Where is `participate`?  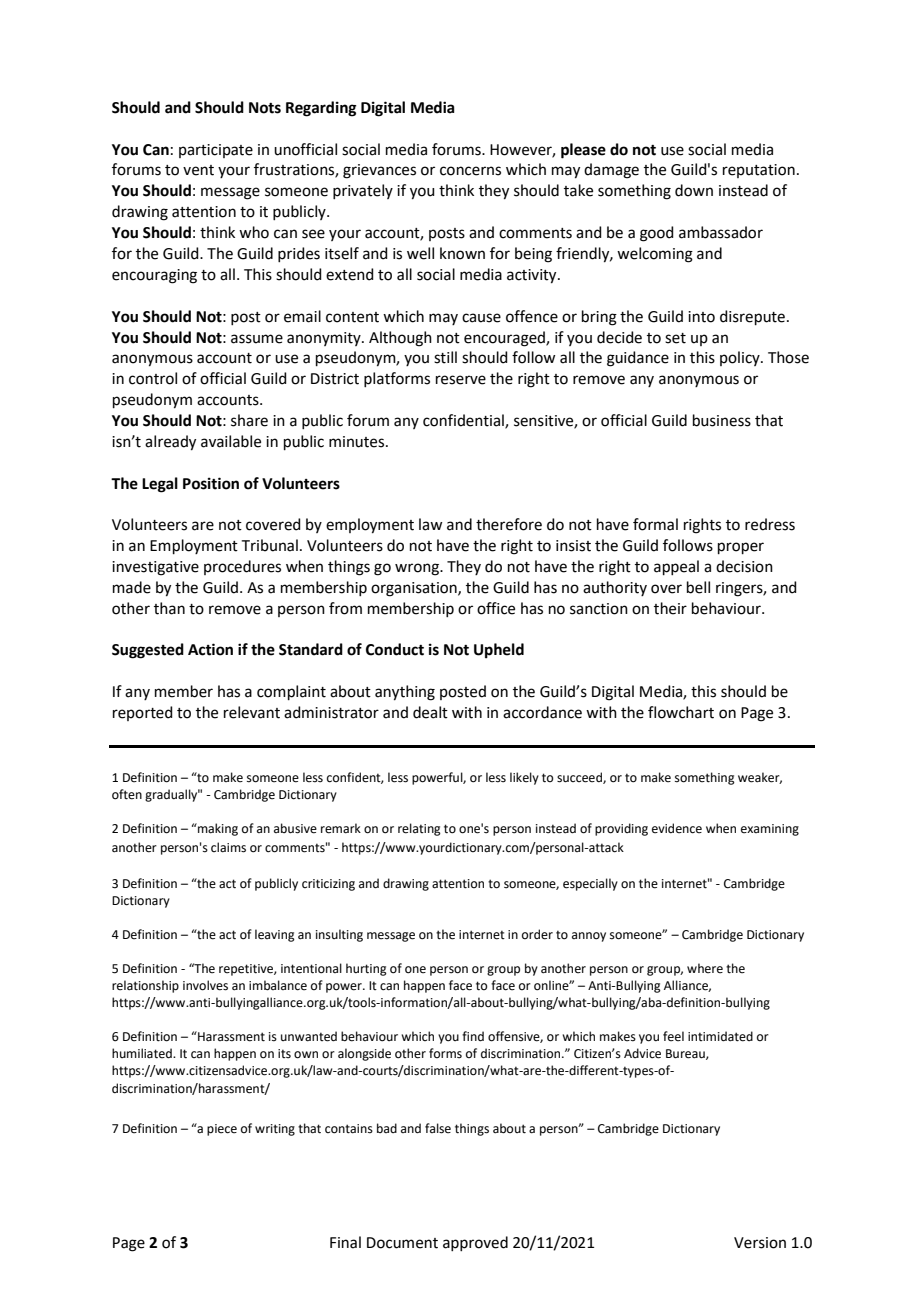
participate is located at coordinates (216, 151).
